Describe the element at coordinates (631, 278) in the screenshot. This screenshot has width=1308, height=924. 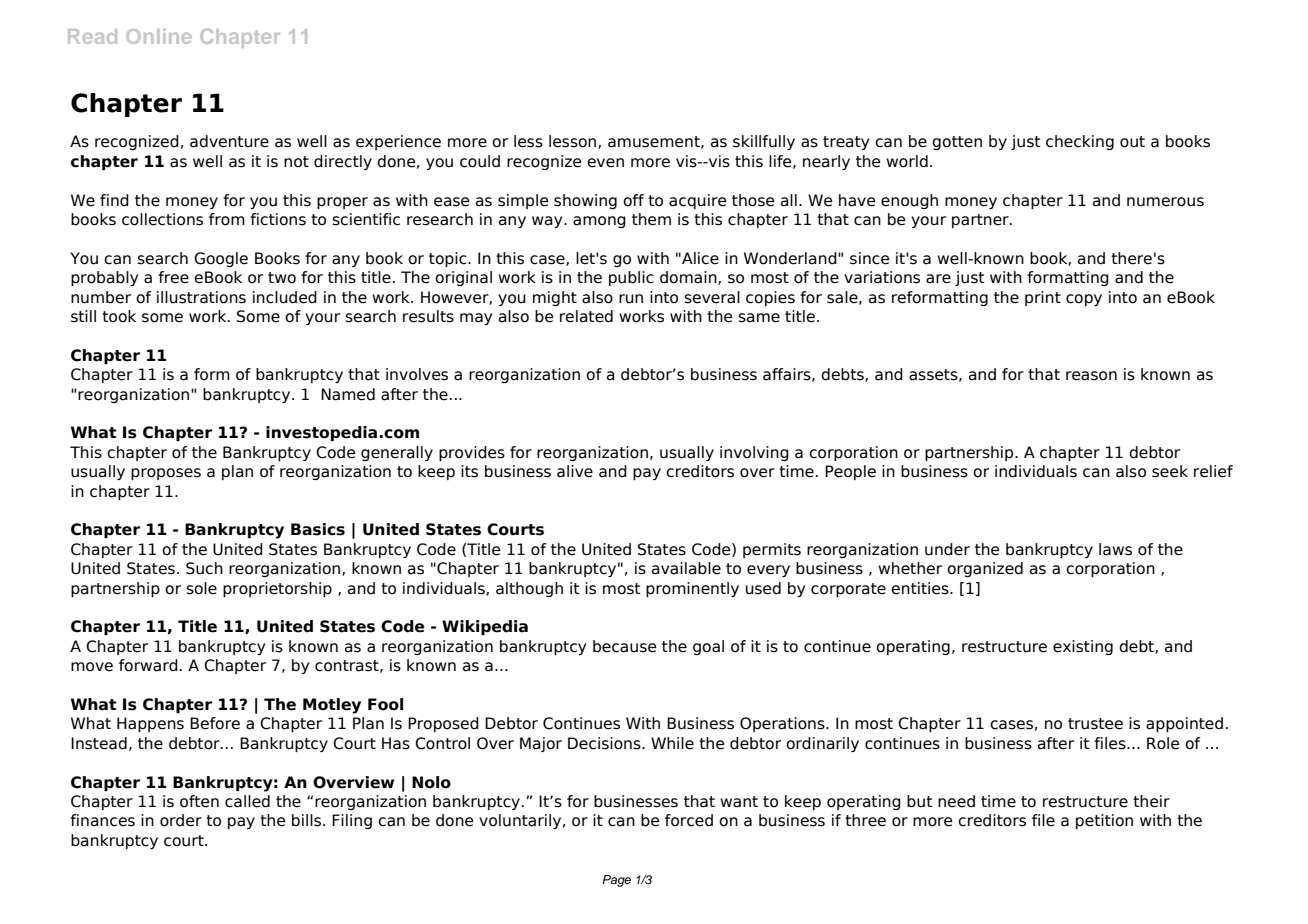
I see `public` at that location.
